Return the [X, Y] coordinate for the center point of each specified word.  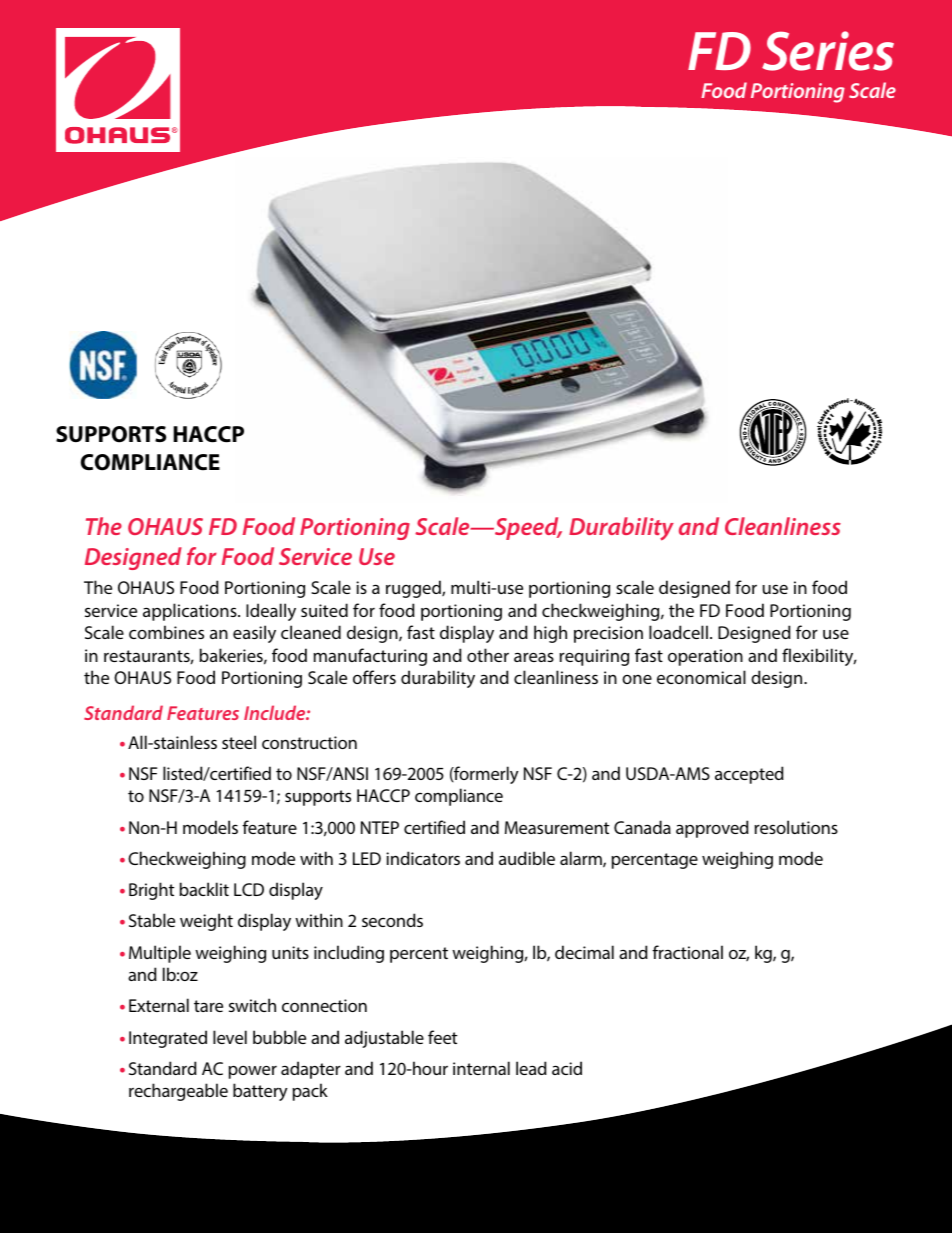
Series [828, 51]
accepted [749, 775]
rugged [414, 589]
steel [239, 742]
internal [481, 1068]
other [488, 655]
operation [705, 657]
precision [608, 634]
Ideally [271, 612]
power [253, 1072]
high [550, 634]
